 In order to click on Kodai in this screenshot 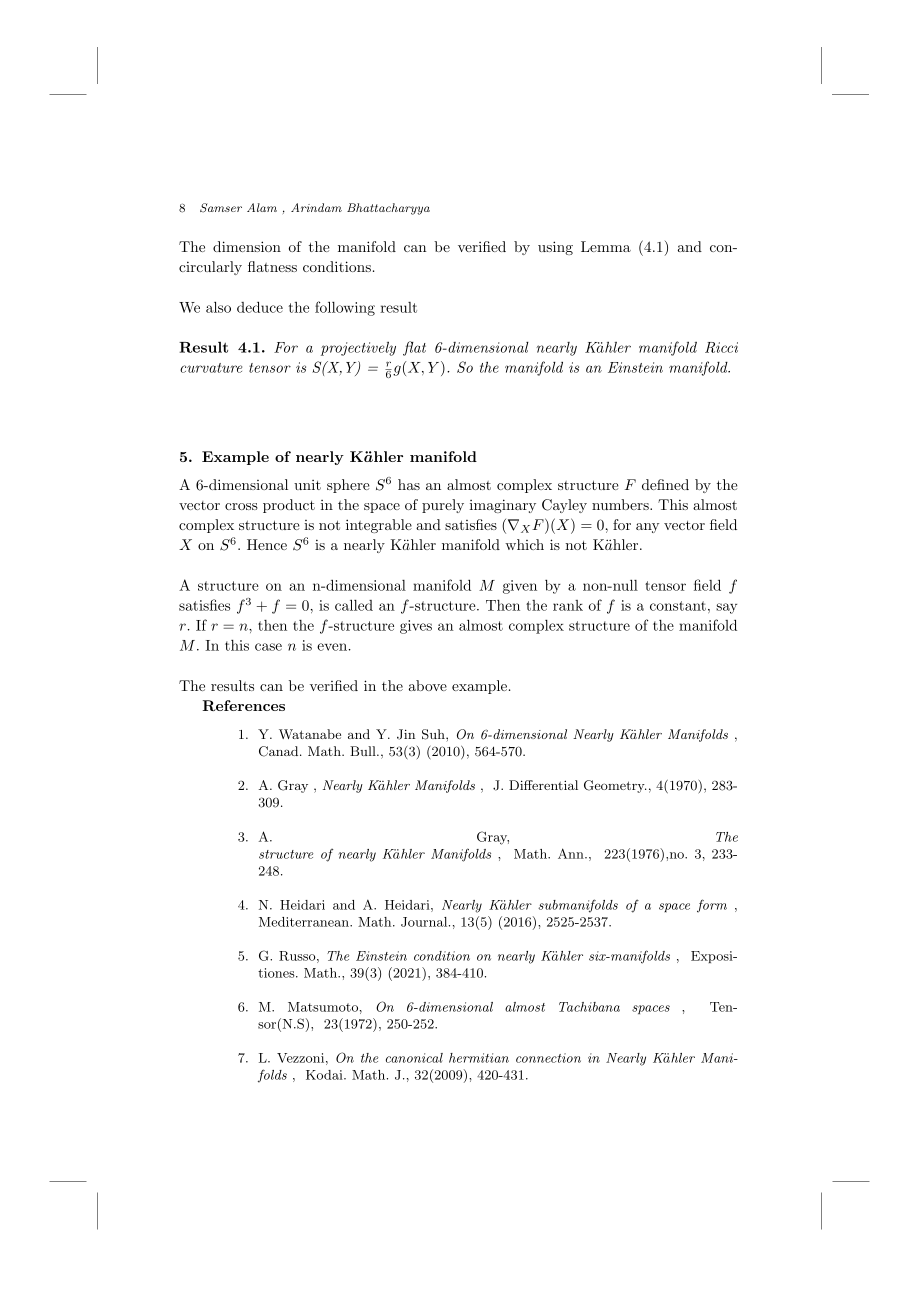, I will do `click(325, 1075)`.
